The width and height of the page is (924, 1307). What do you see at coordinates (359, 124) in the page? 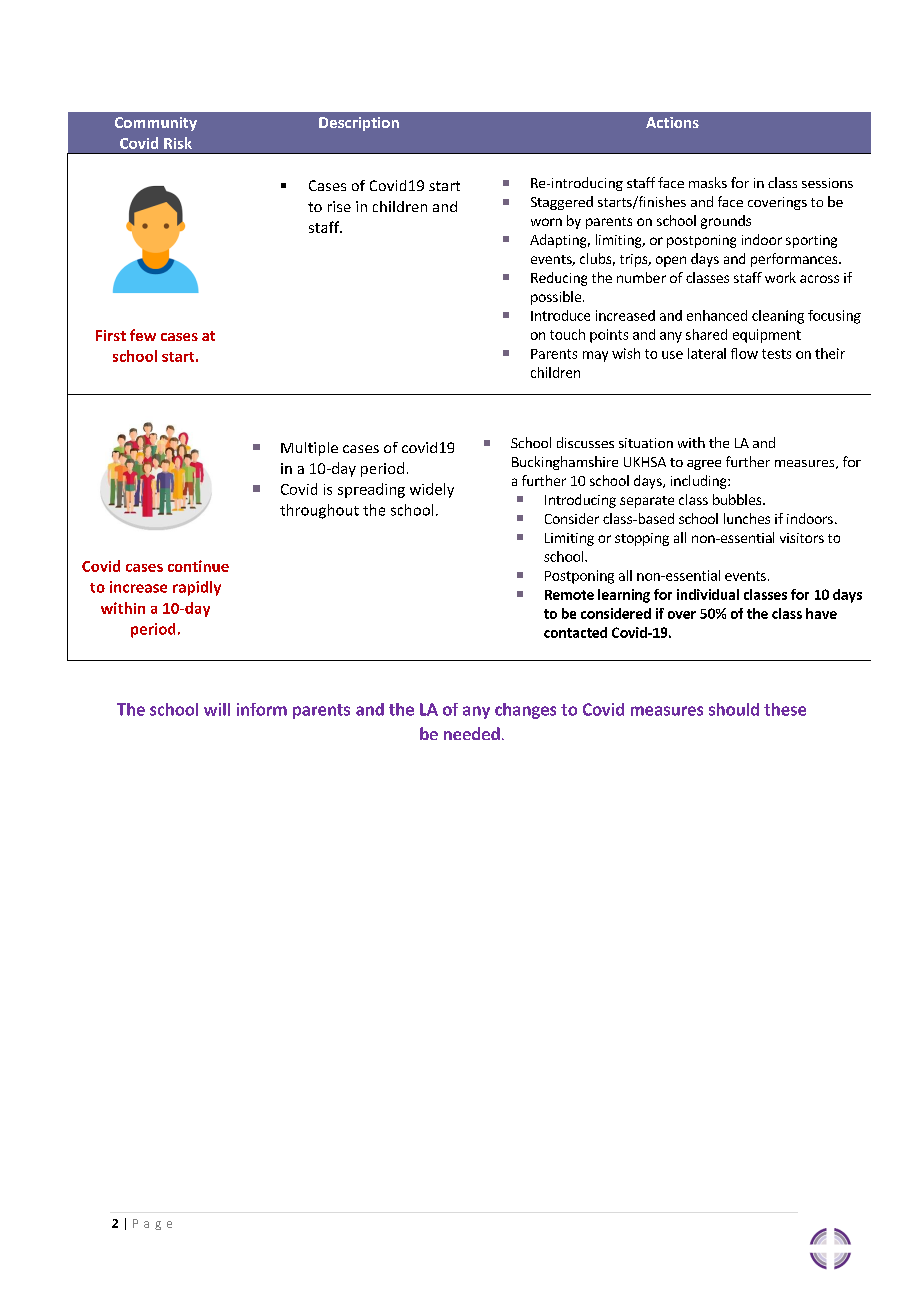
I see `Description` at bounding box center [359, 124].
